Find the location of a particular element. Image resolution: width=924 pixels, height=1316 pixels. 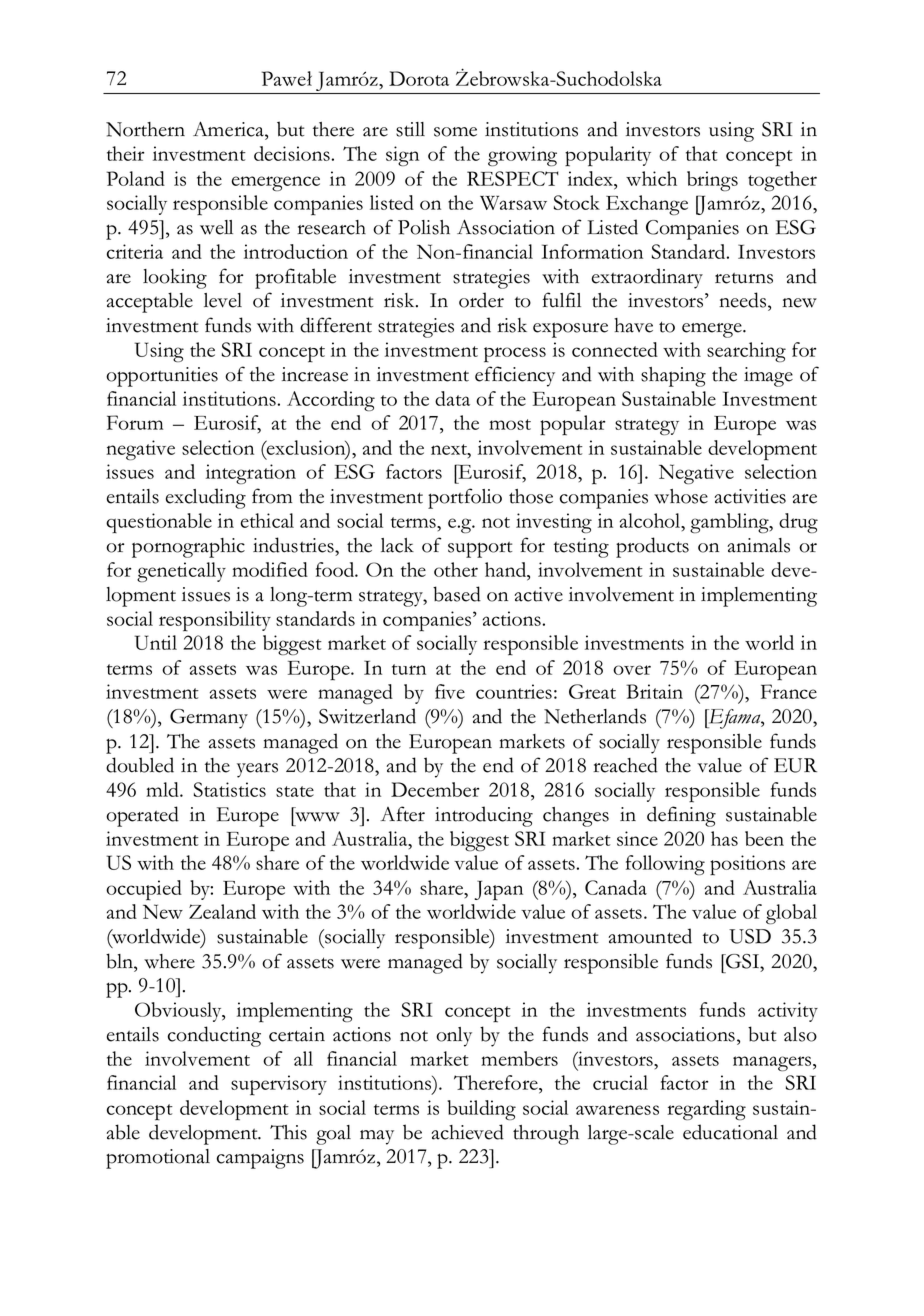

promotional is located at coordinates (158, 1159).
